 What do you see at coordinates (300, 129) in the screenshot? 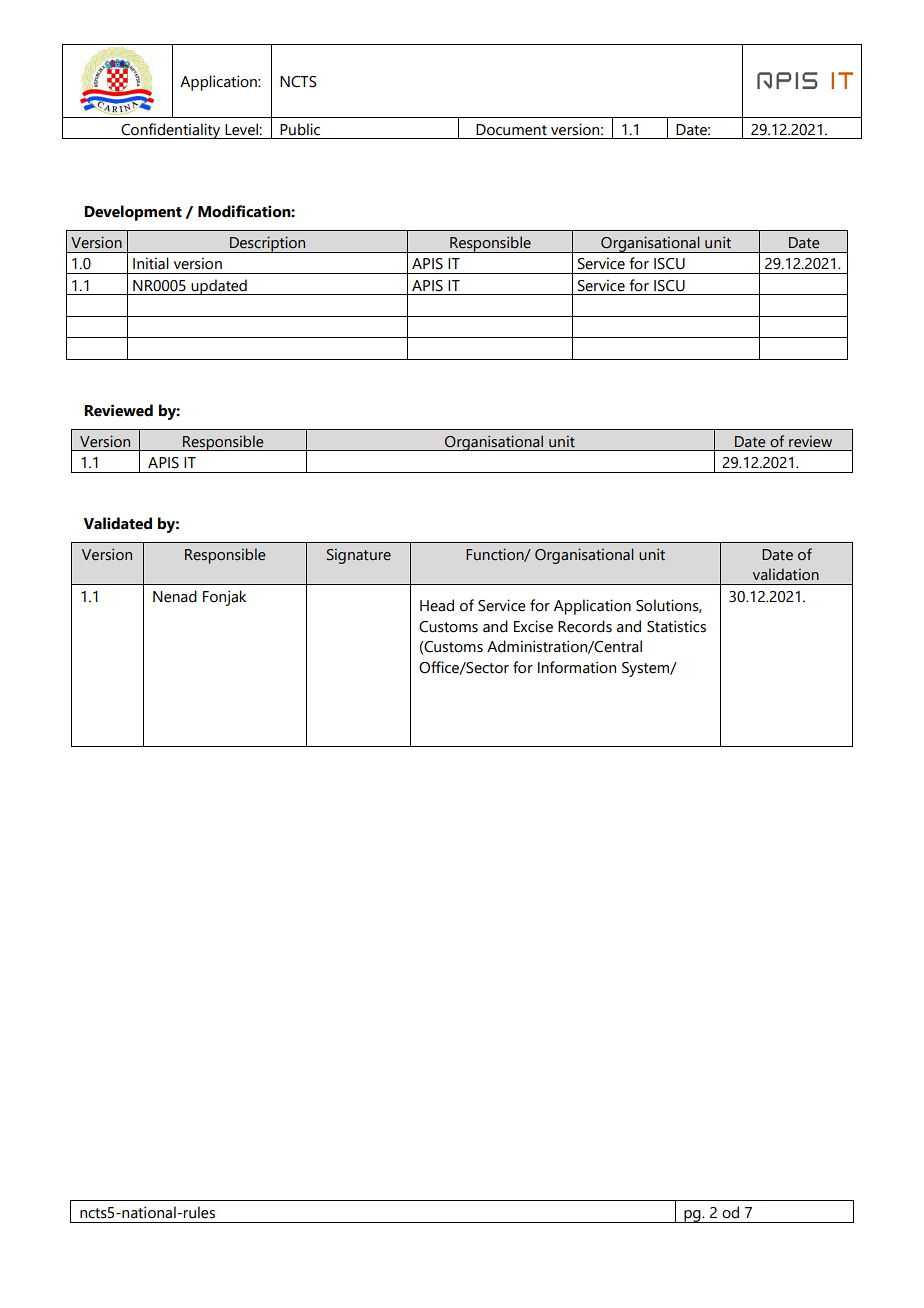
I see `Public` at bounding box center [300, 129].
